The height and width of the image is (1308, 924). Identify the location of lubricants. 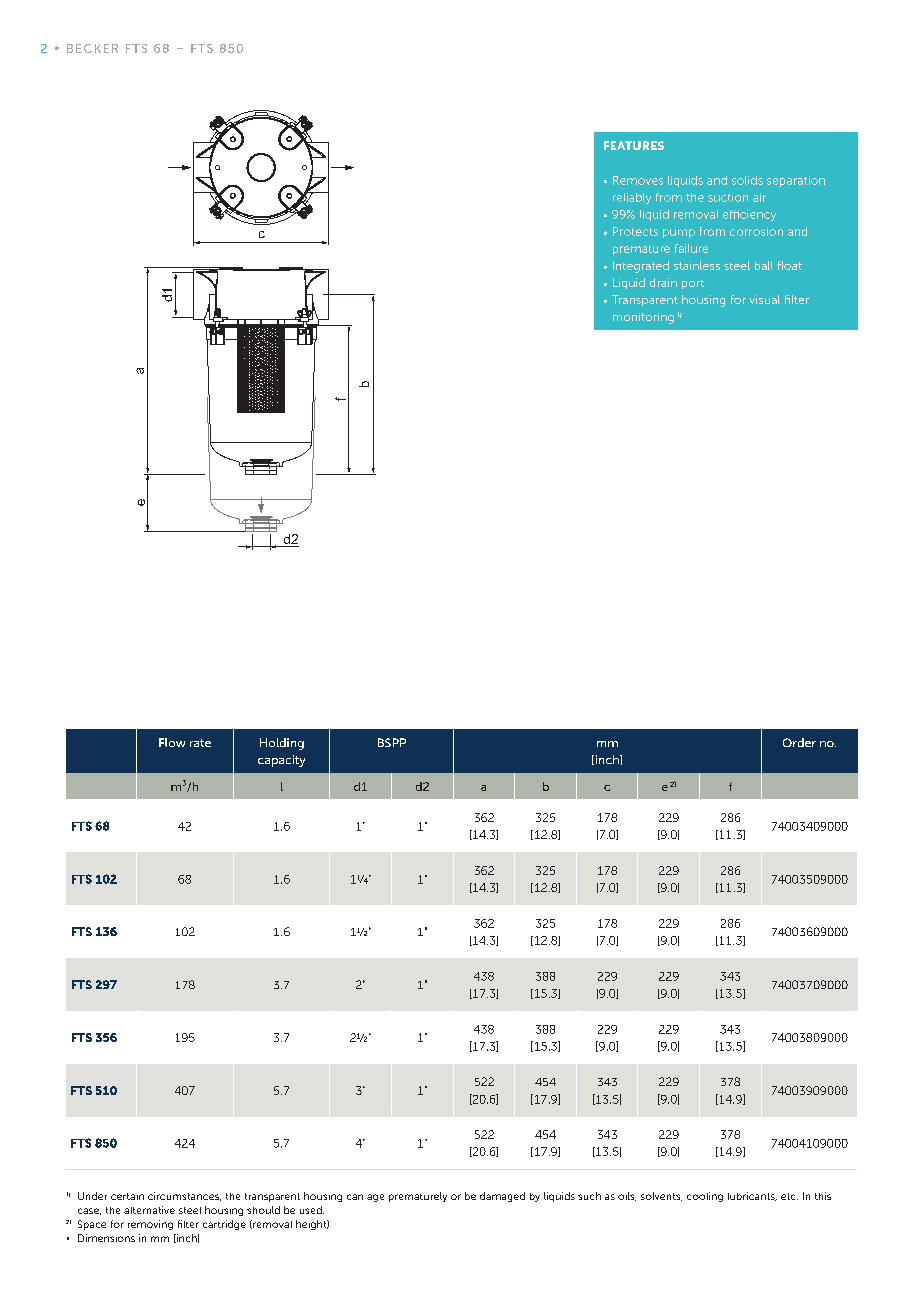
(752, 1196).
